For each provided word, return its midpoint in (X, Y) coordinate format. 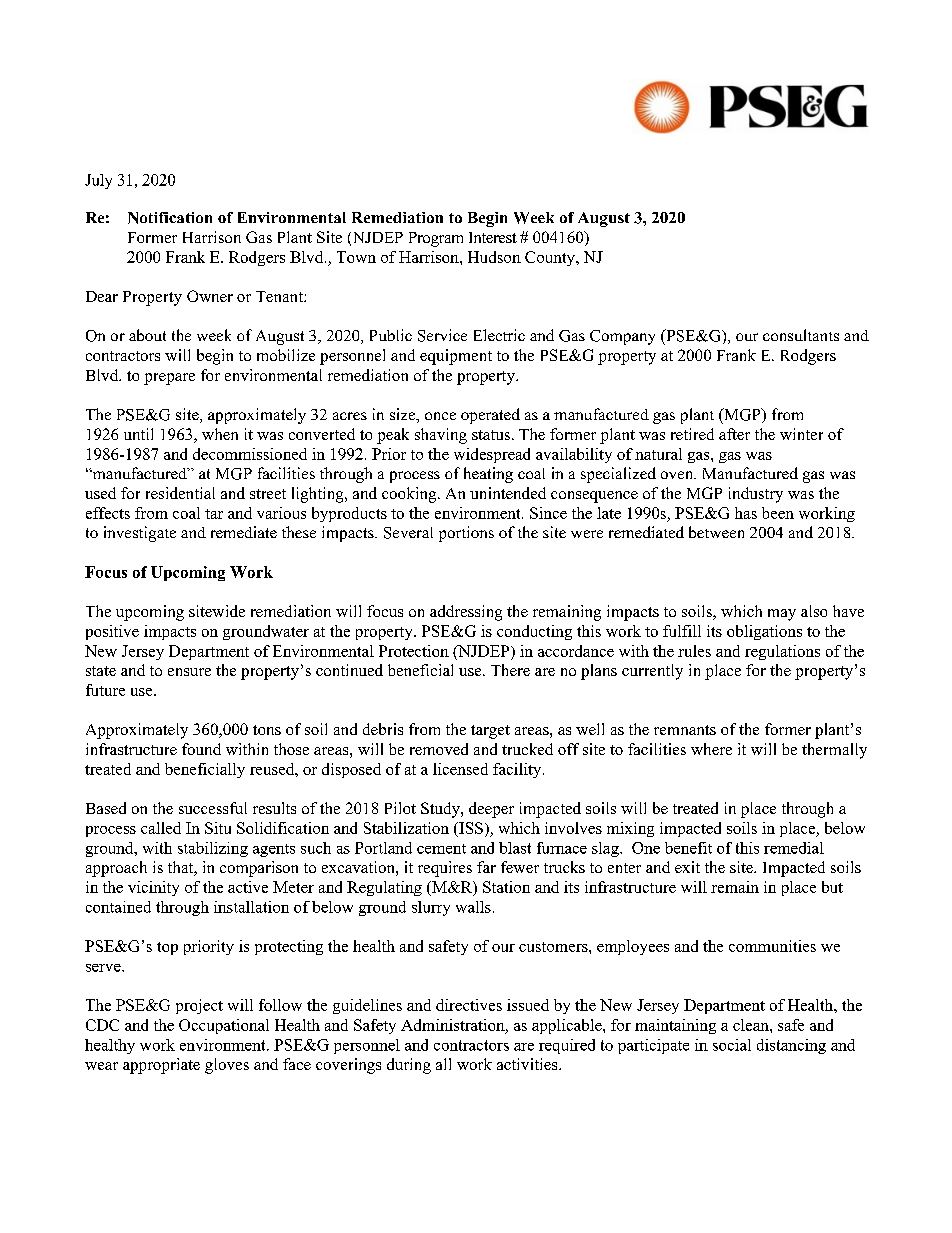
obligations (764, 632)
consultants (801, 335)
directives (469, 1005)
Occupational (224, 1026)
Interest (493, 237)
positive (112, 632)
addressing (466, 613)
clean (752, 1025)
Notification (170, 218)
